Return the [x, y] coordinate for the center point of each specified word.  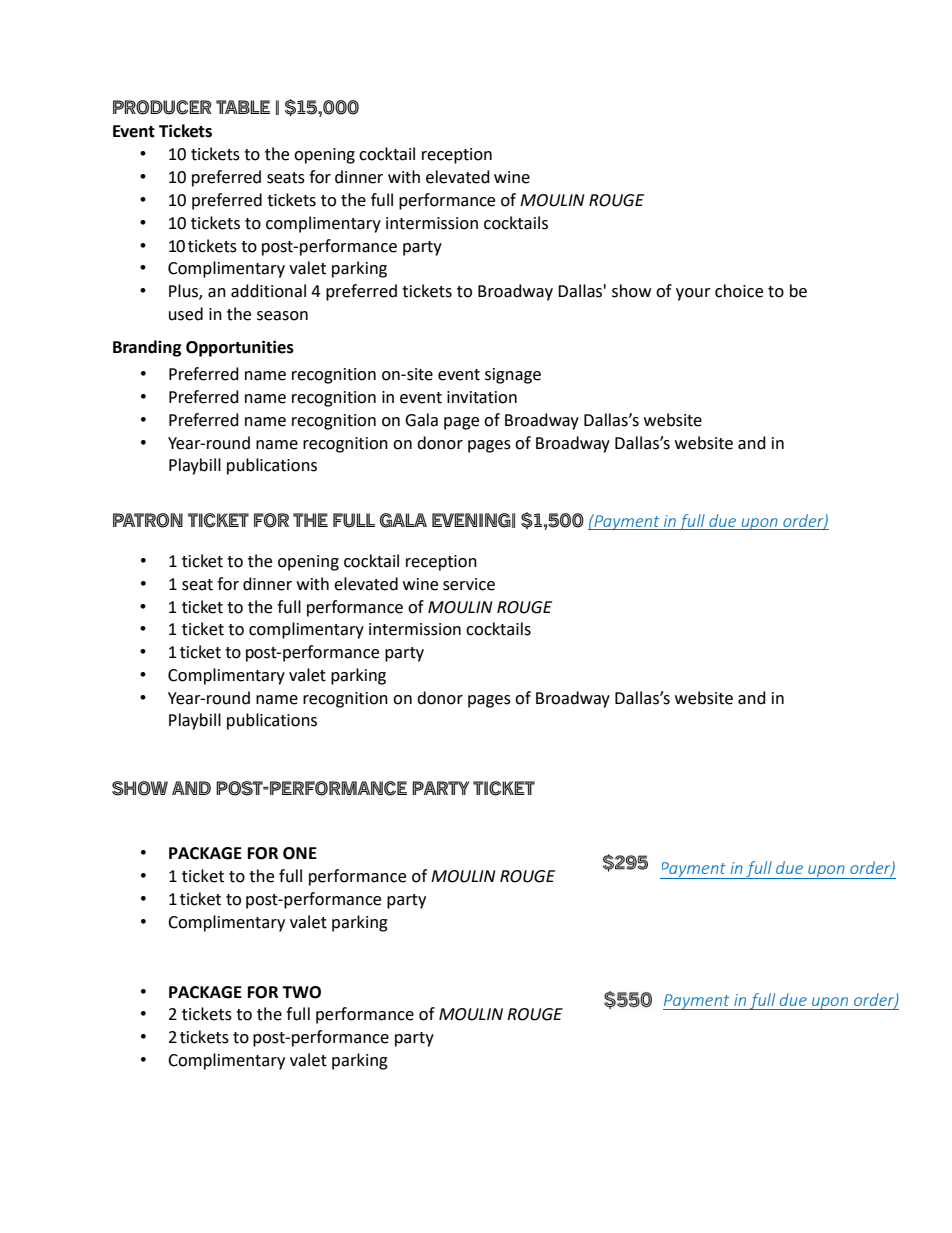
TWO [301, 992]
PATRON [148, 520]
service [469, 584]
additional [268, 291]
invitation [482, 397]
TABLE [243, 107]
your [693, 294]
